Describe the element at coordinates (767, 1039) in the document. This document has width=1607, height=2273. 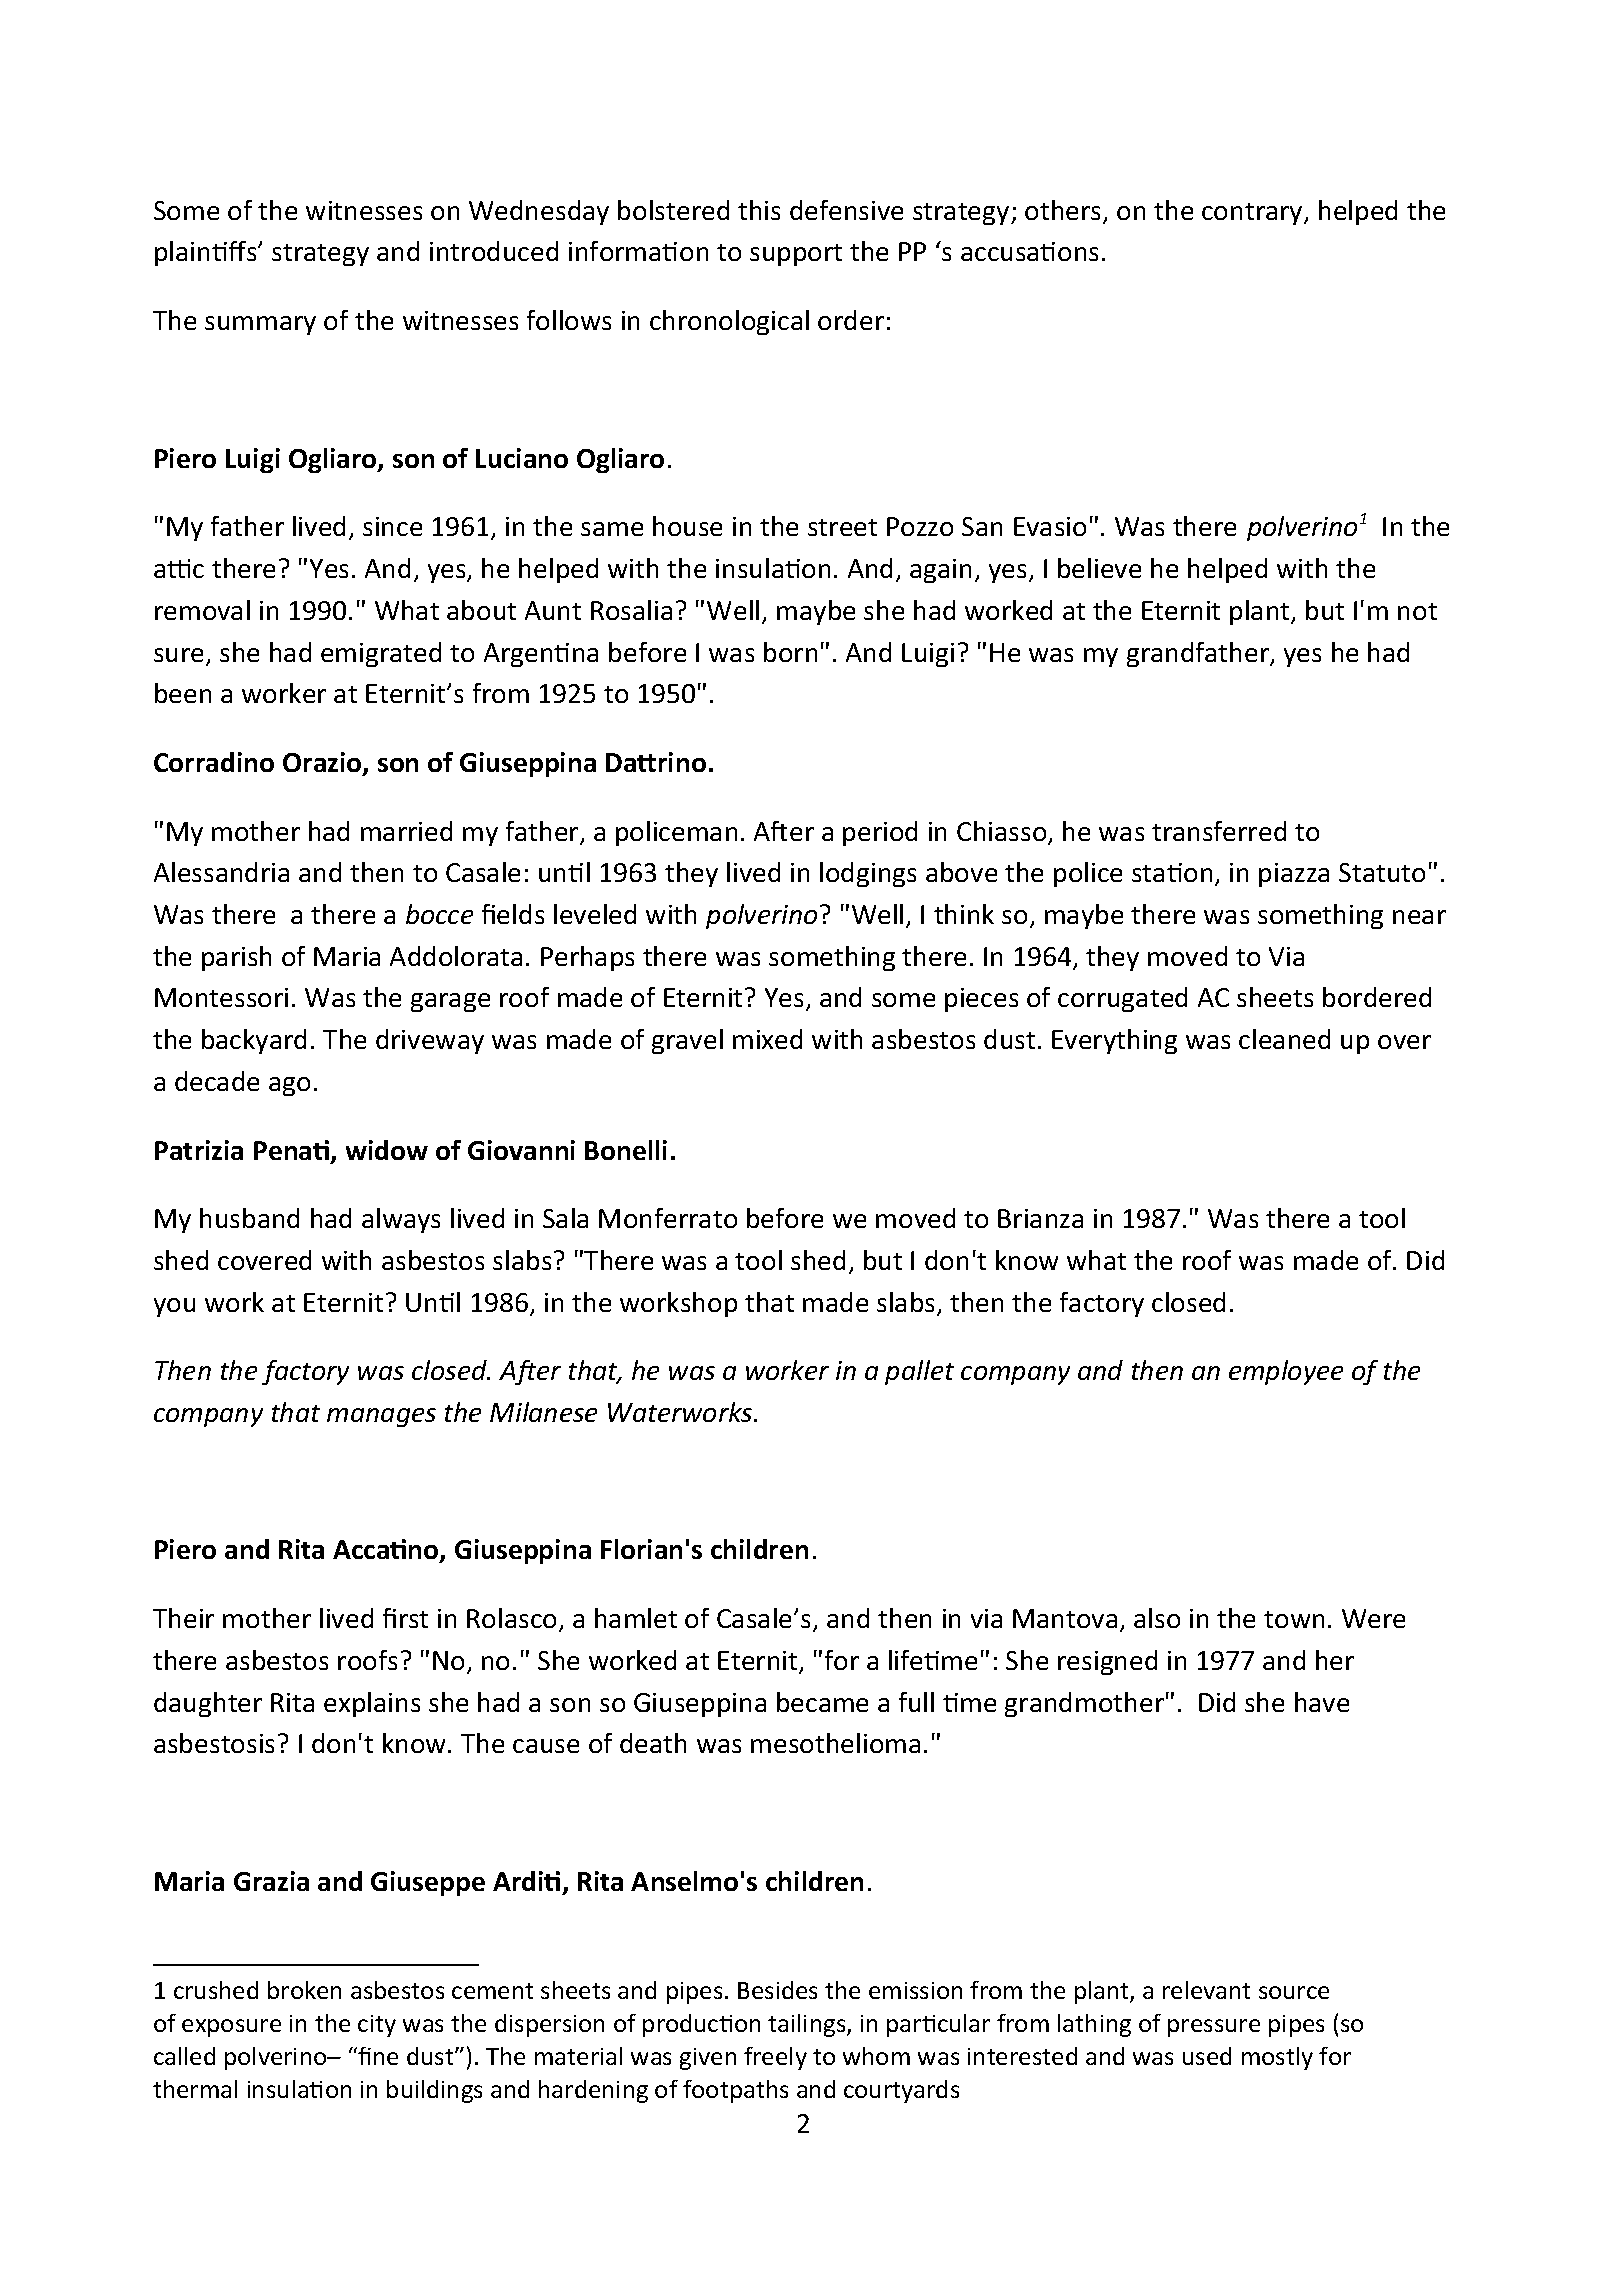
I see `mixed` at that location.
